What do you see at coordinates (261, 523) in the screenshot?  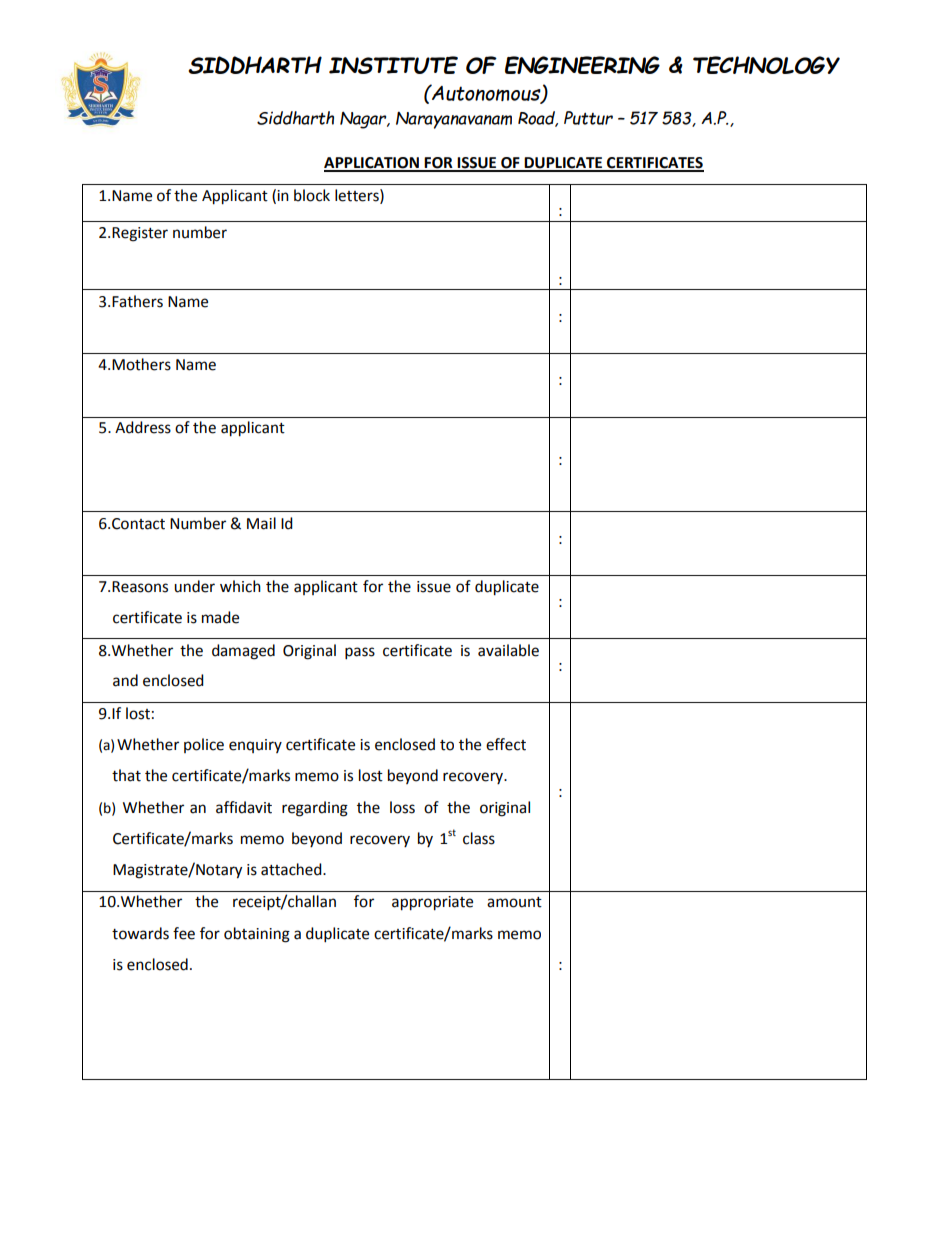 I see `Mail` at bounding box center [261, 523].
